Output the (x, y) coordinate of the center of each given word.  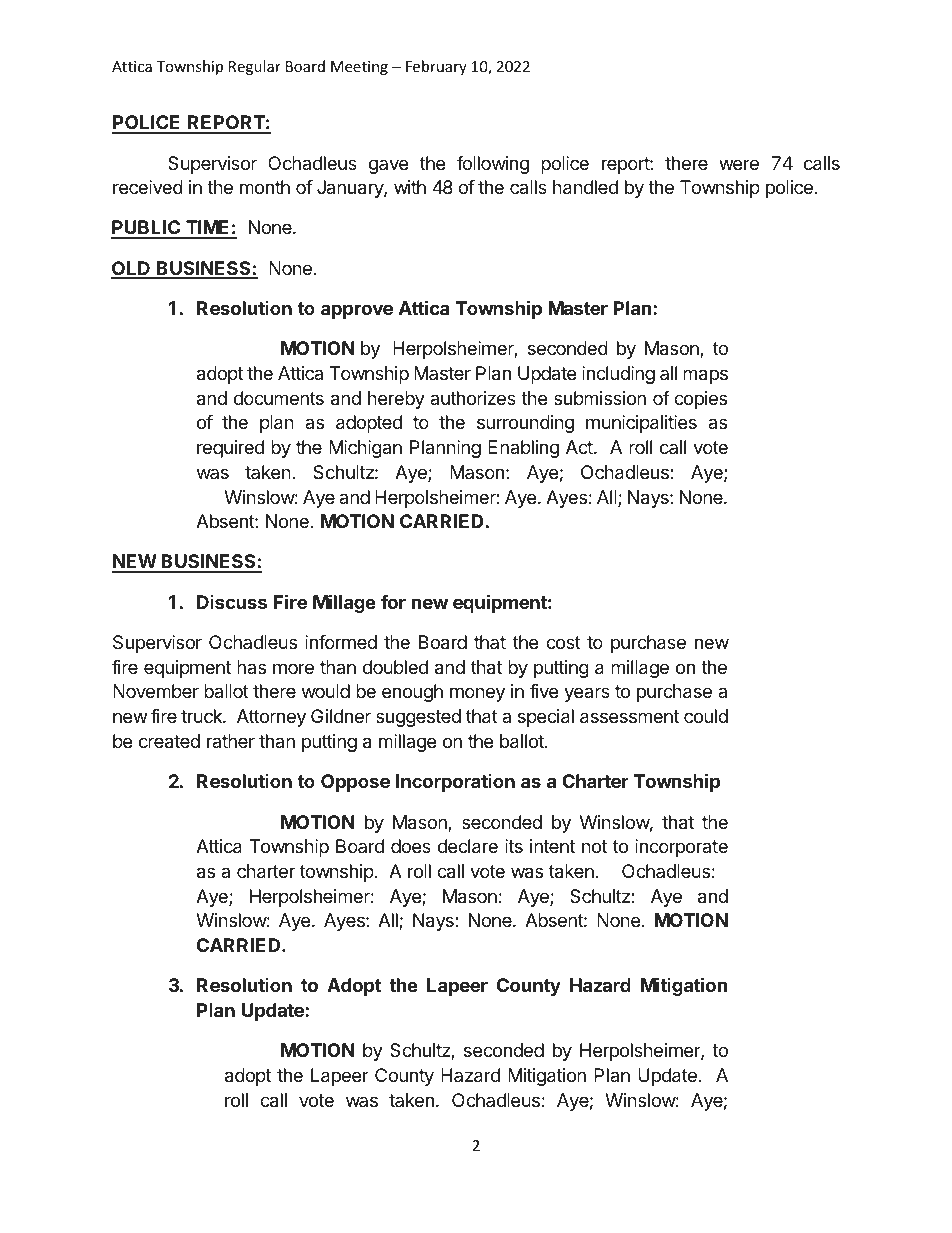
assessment (629, 717)
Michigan (365, 449)
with (410, 187)
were (739, 164)
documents (279, 398)
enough (412, 693)
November (156, 691)
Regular (255, 67)
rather (231, 741)
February (436, 67)
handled (585, 187)
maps (705, 376)
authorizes (473, 398)
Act (579, 447)
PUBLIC (146, 229)
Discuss (232, 602)
